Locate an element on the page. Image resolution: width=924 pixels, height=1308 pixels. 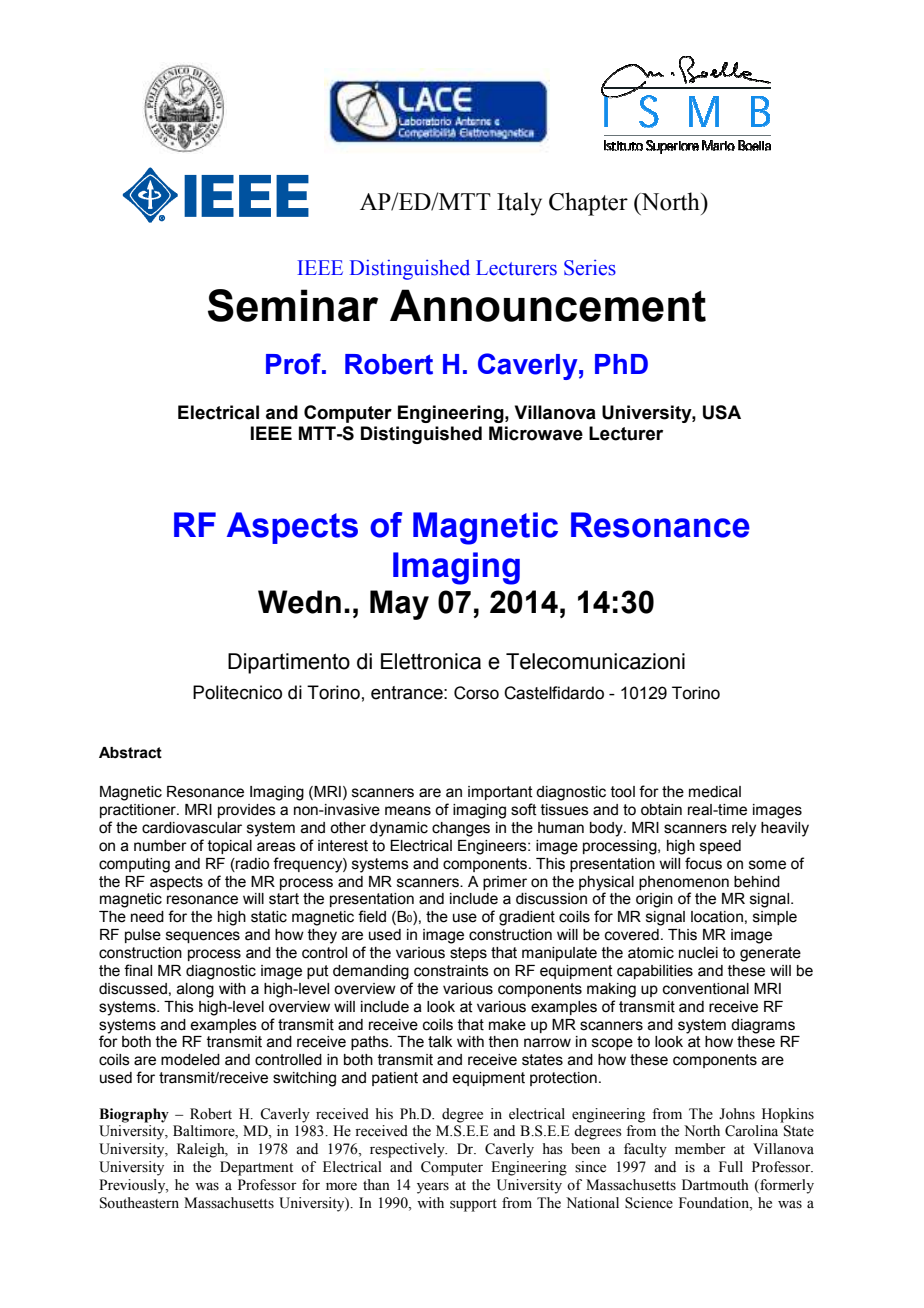
Italy is located at coordinates (519, 204).
